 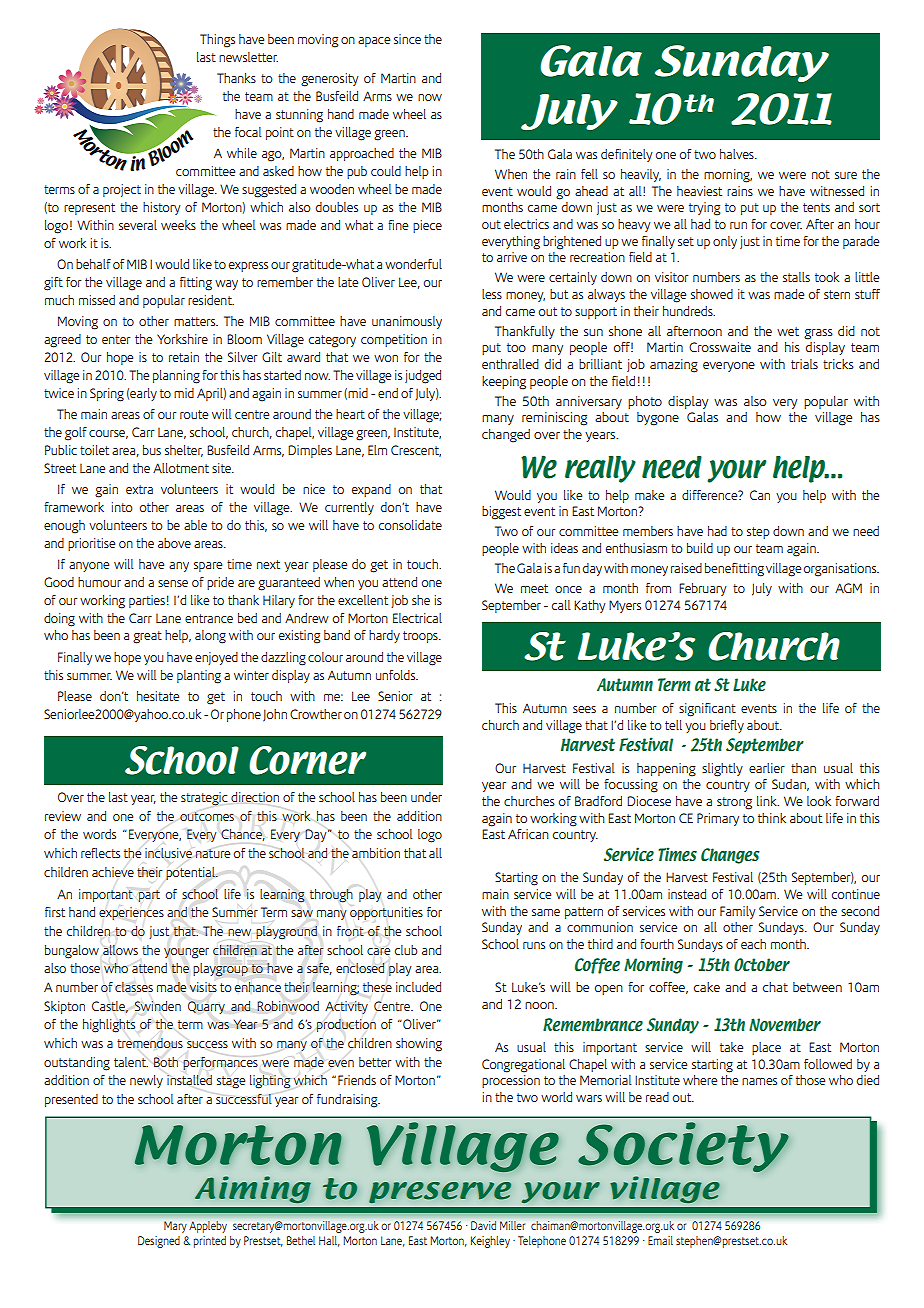 What do you see at coordinates (703, 589) in the document?
I see `February` at bounding box center [703, 589].
